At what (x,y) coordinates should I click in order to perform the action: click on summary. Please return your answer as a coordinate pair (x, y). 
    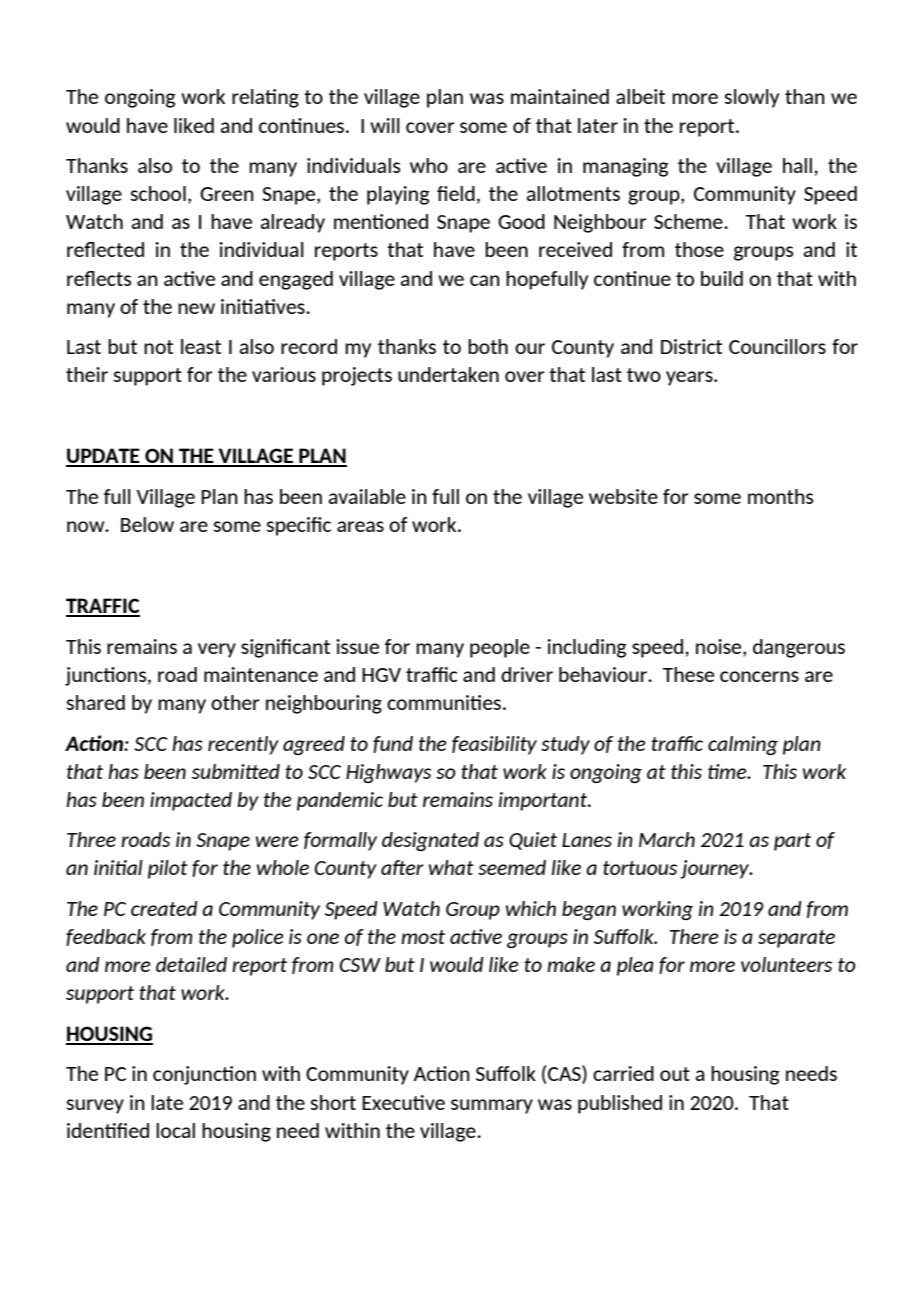
    Looking at the image, I should click on (492, 1106).
